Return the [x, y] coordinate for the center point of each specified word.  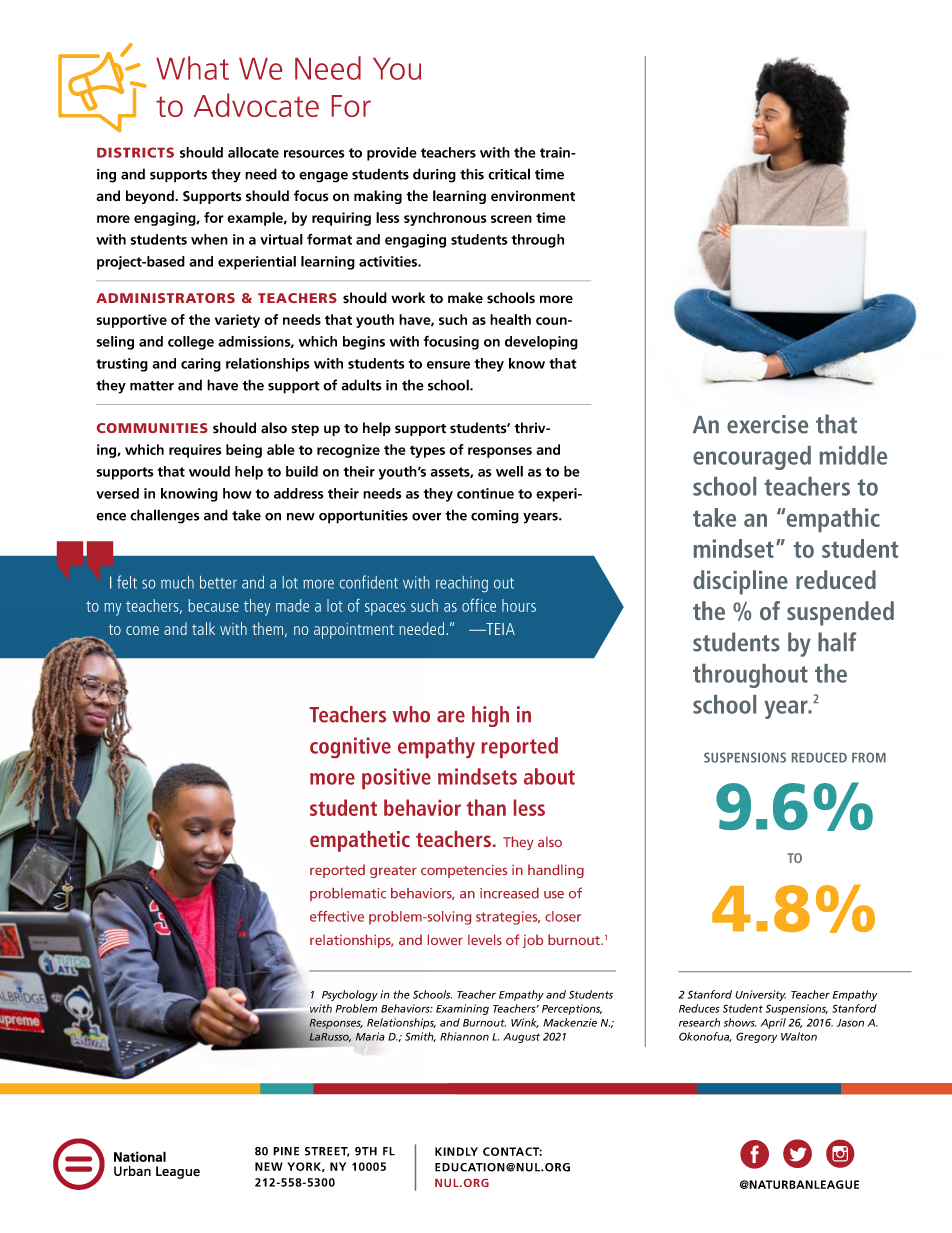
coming [495, 517]
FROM [869, 757]
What [192, 68]
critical [509, 174]
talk [203, 628]
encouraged [752, 458]
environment [533, 196]
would [209, 471]
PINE [286, 1151]
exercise [767, 424]
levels [485, 939]
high [490, 716]
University [760, 995]
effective [337, 916]
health [510, 319]
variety [237, 321]
